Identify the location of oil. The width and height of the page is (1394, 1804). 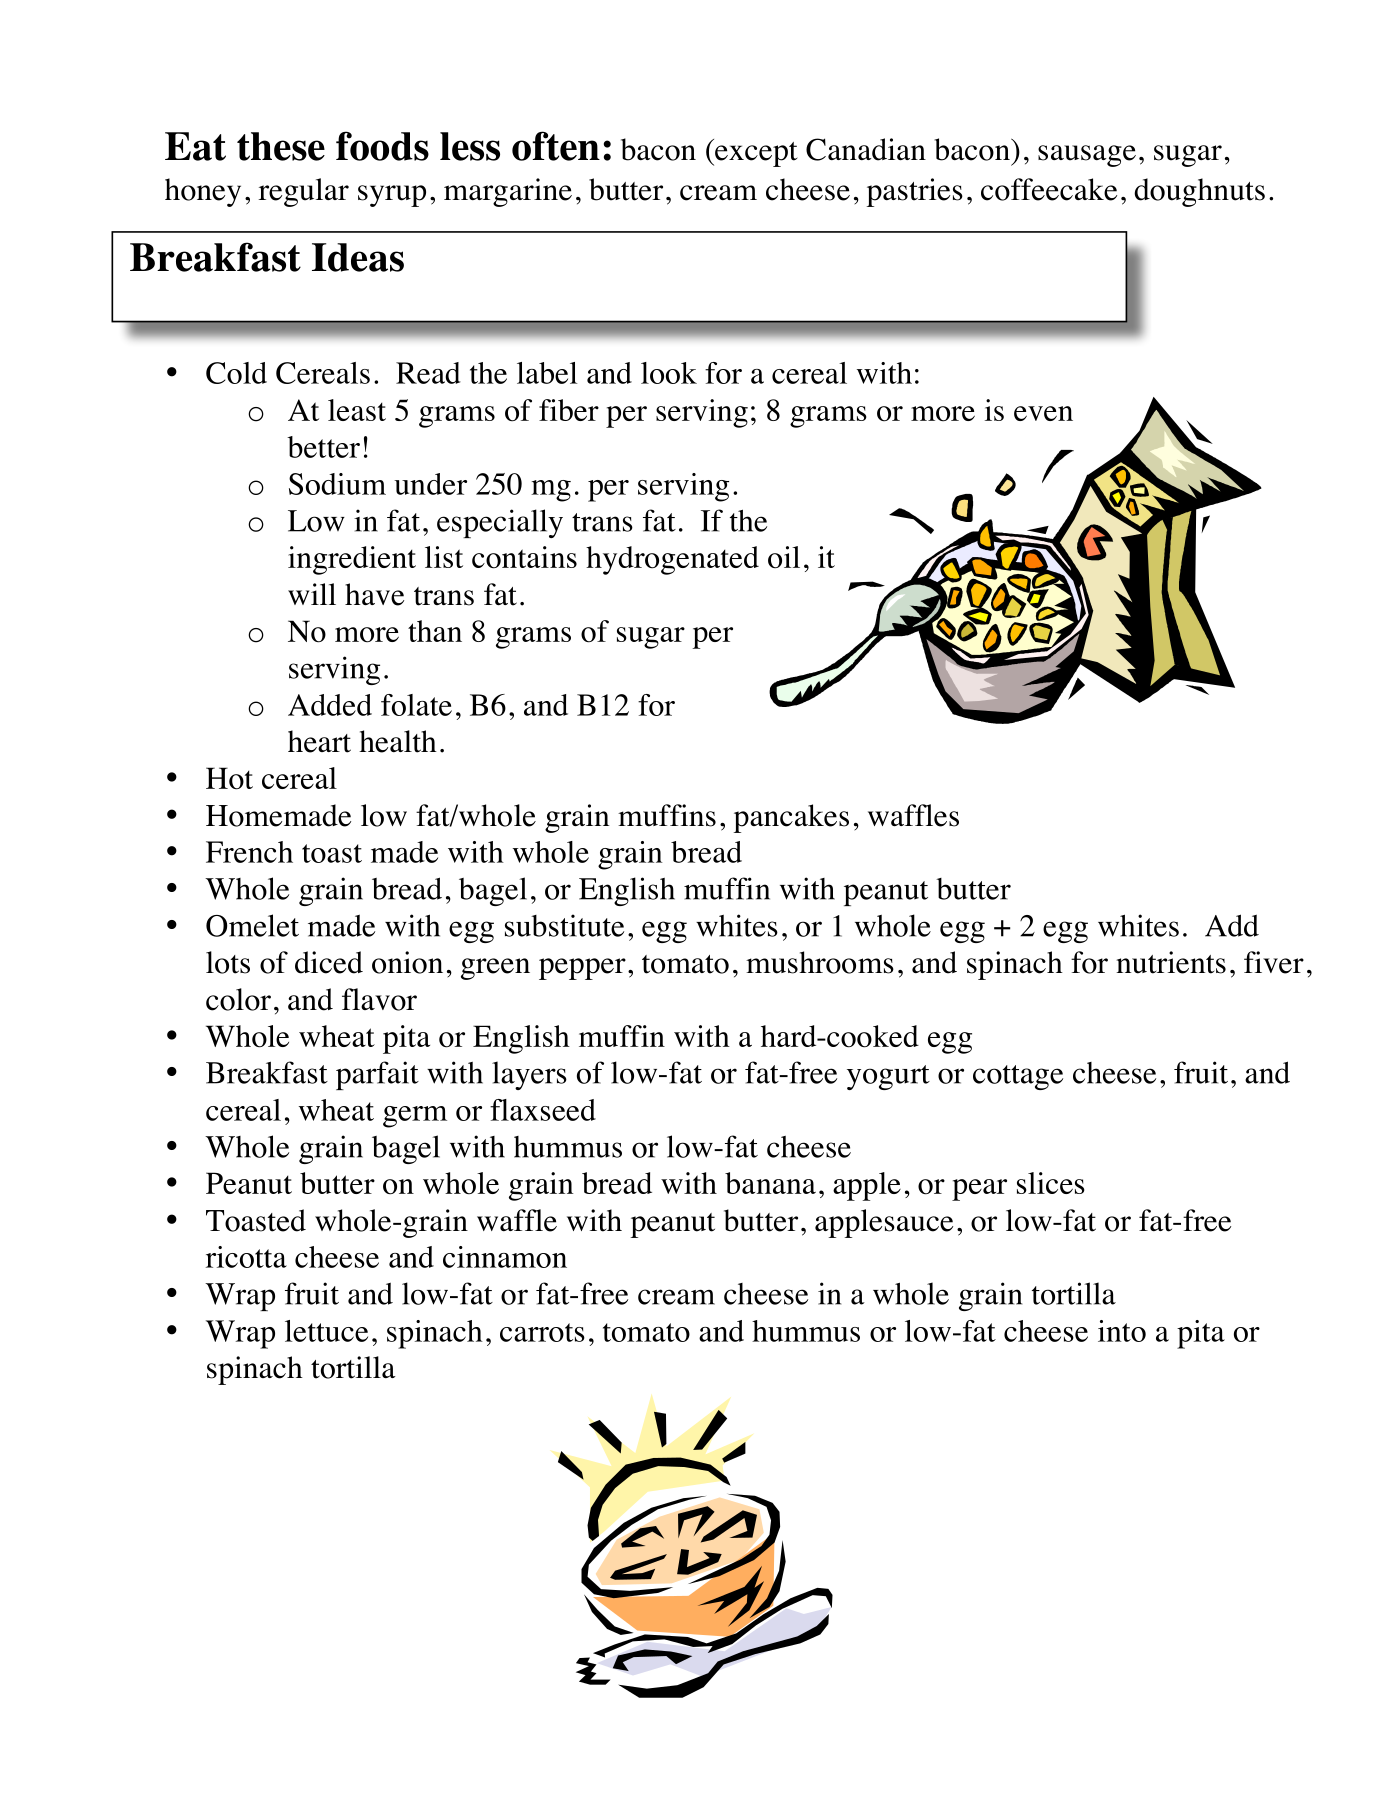
(784, 557).
